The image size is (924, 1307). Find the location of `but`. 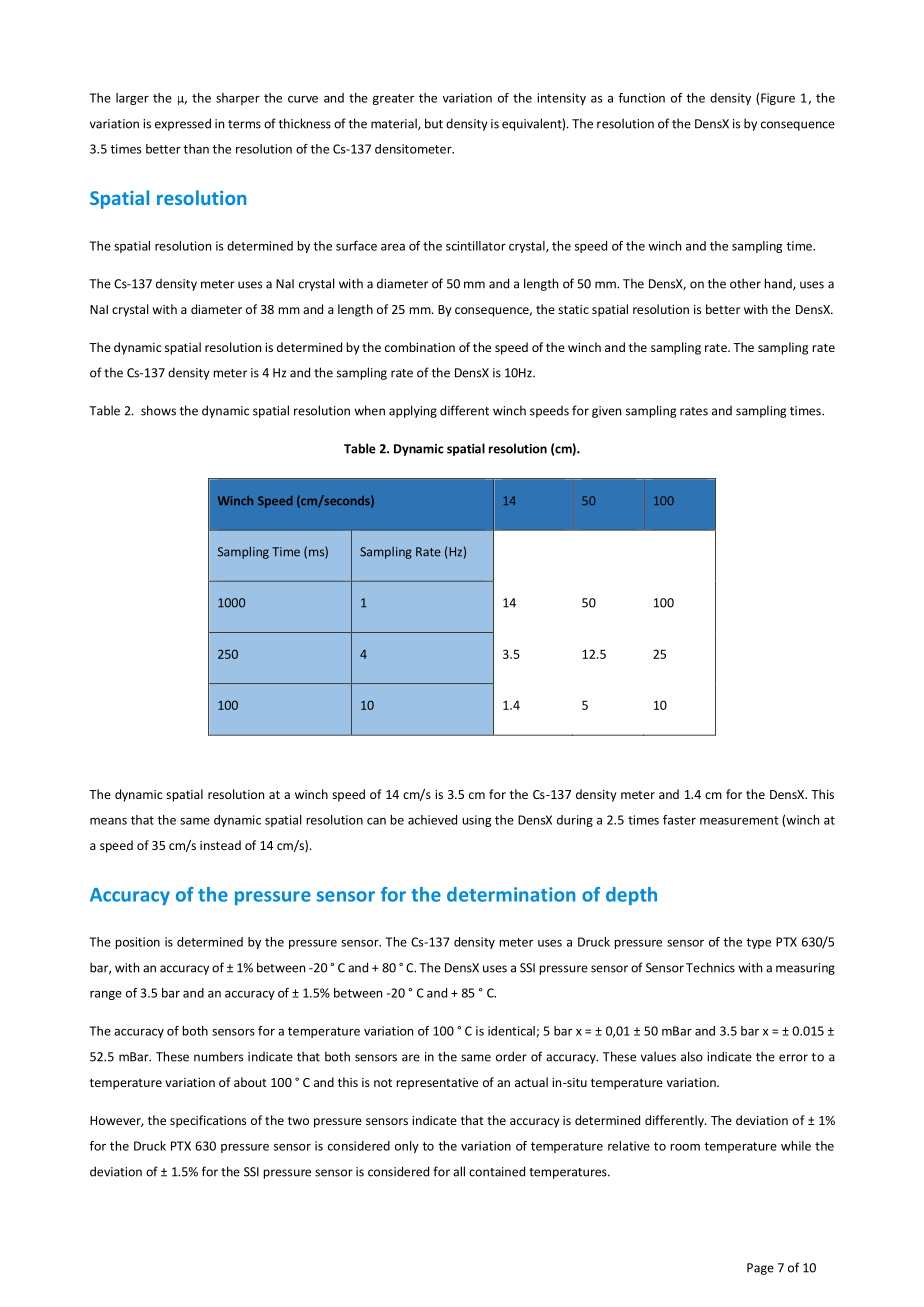

but is located at coordinates (434, 123).
